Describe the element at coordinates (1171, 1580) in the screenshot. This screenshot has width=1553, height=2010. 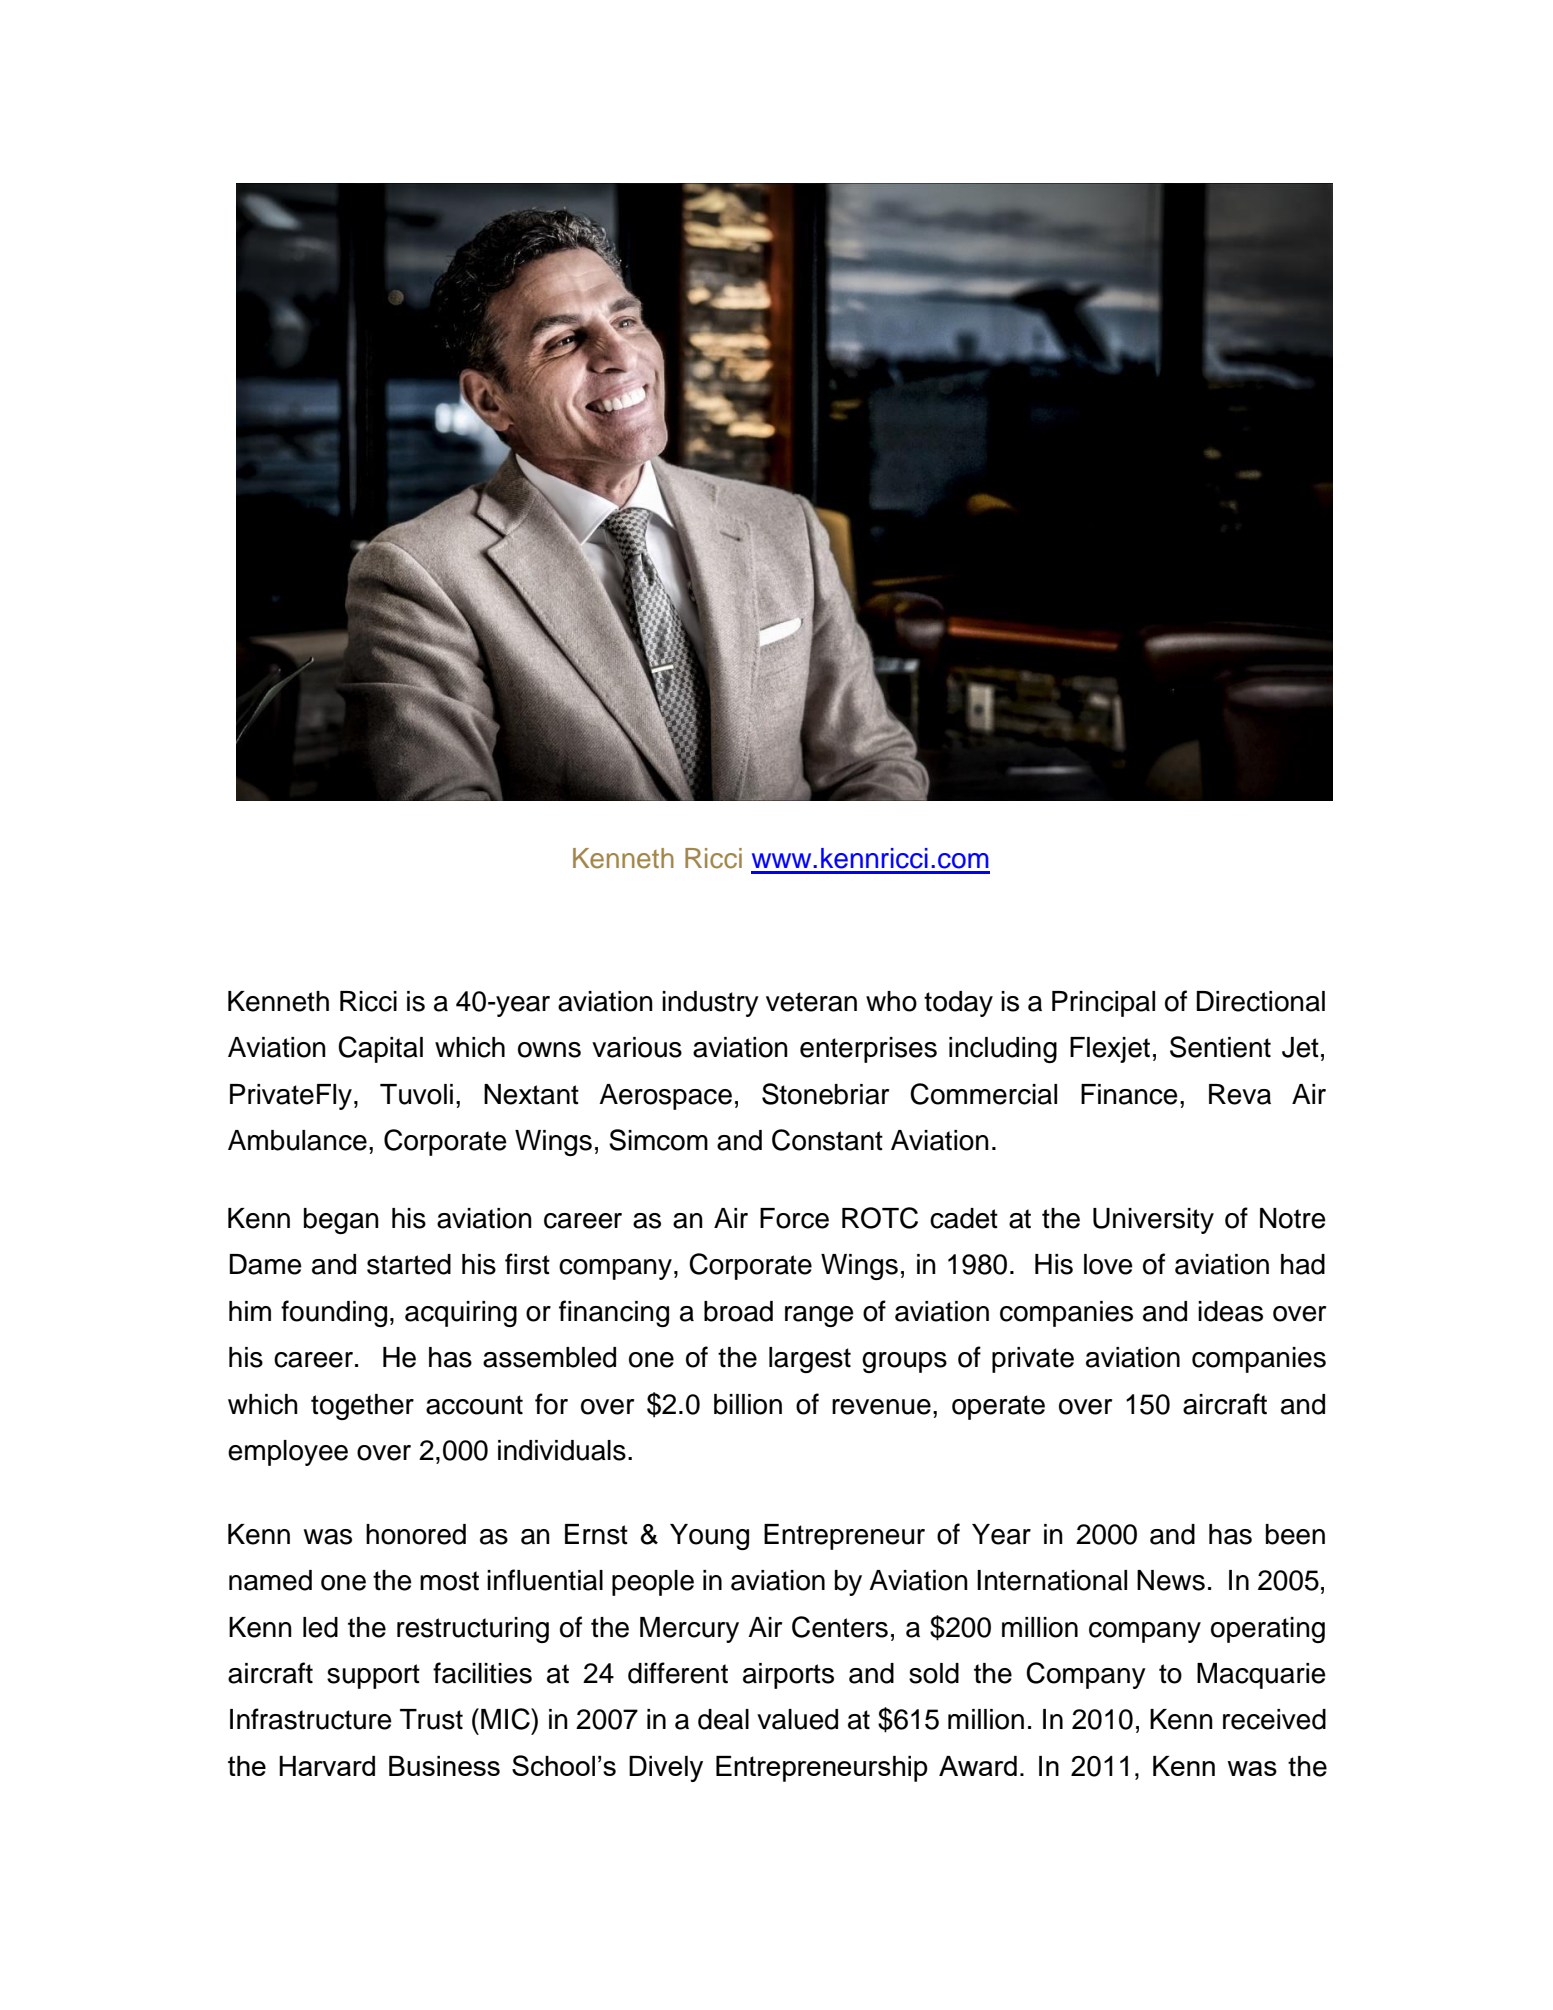
I see `News` at that location.
